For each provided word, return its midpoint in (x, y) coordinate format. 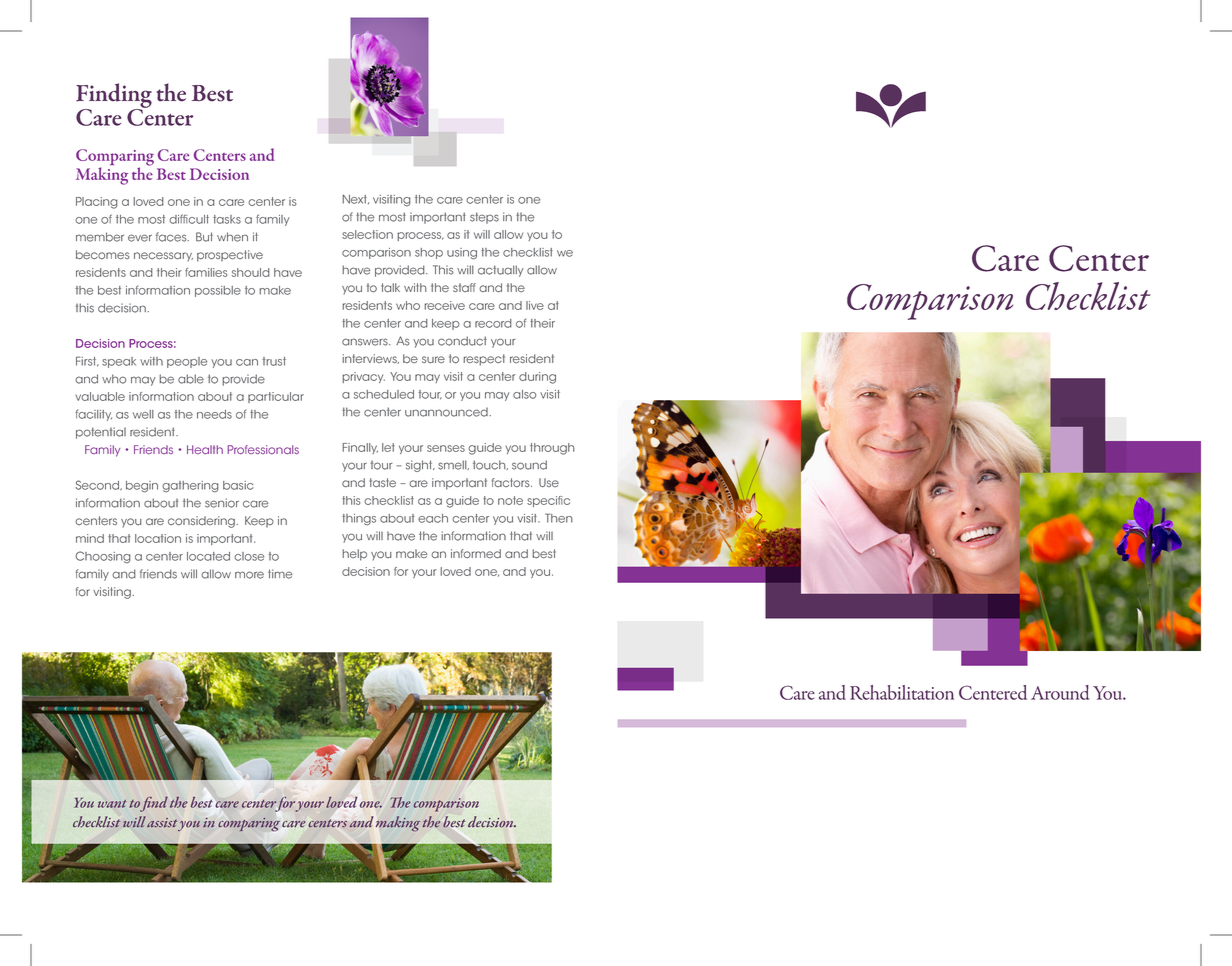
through (552, 449)
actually (501, 271)
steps (484, 218)
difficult (189, 219)
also (525, 394)
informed (476, 554)
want (112, 804)
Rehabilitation (902, 692)
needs (214, 414)
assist (162, 823)
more (249, 575)
